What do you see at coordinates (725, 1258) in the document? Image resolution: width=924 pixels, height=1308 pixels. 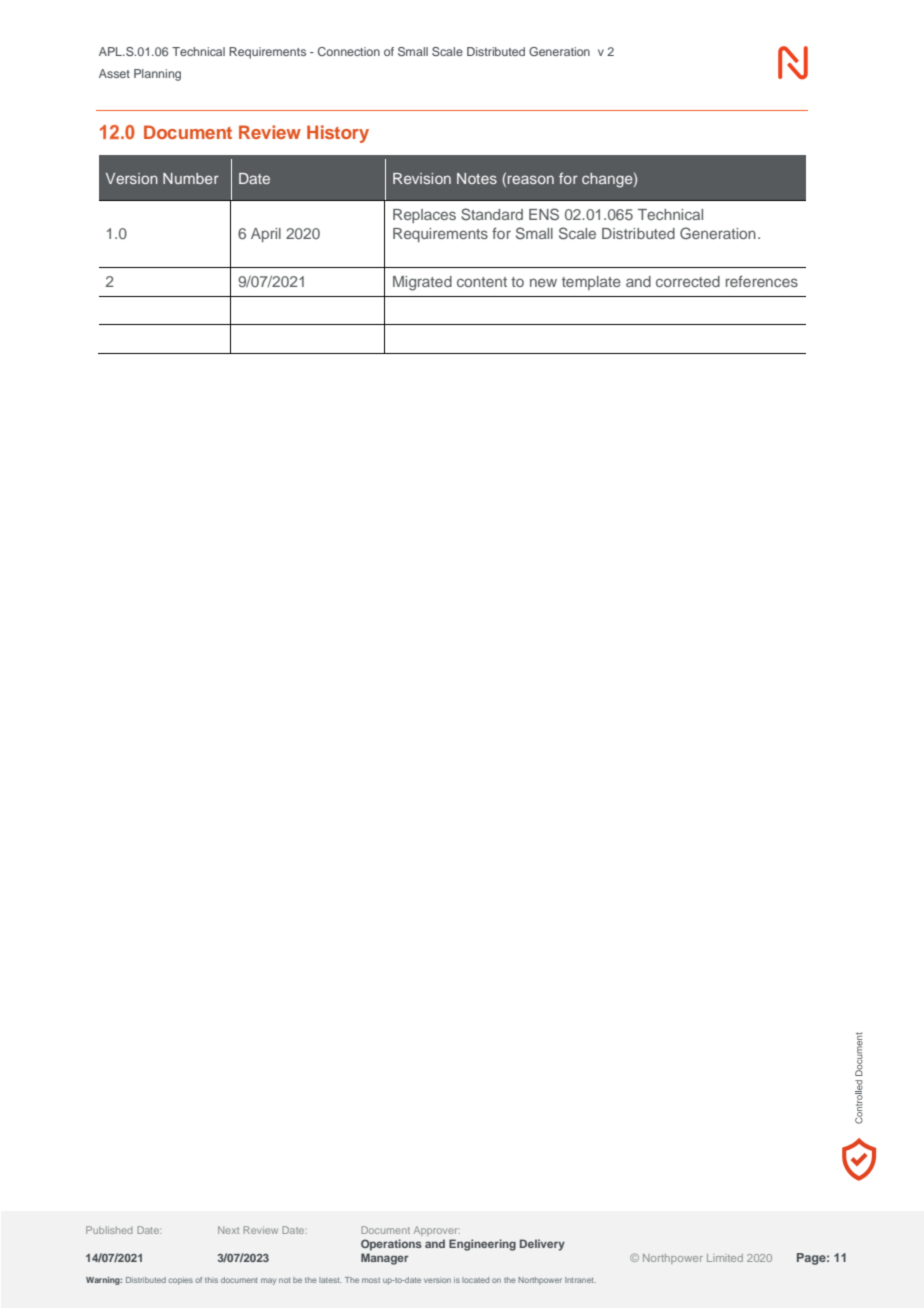 I see `Limited` at bounding box center [725, 1258].
